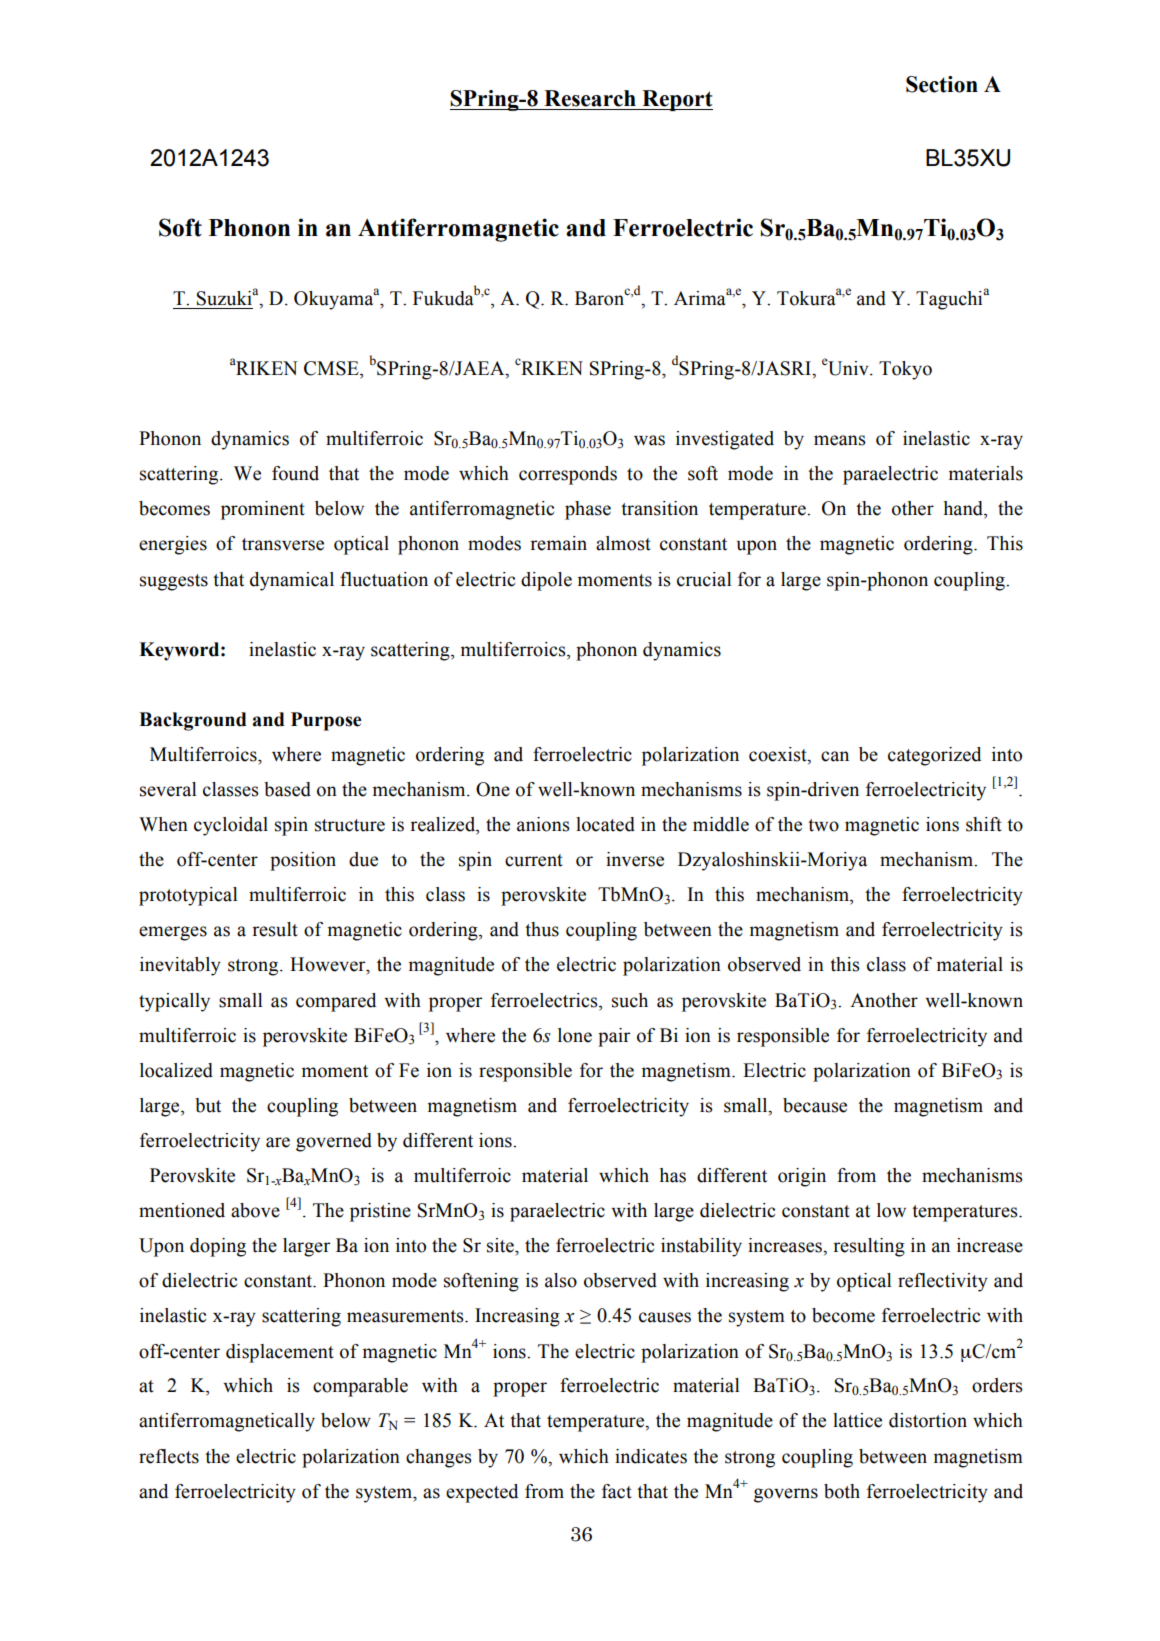  I want to click on located, so click(605, 824).
